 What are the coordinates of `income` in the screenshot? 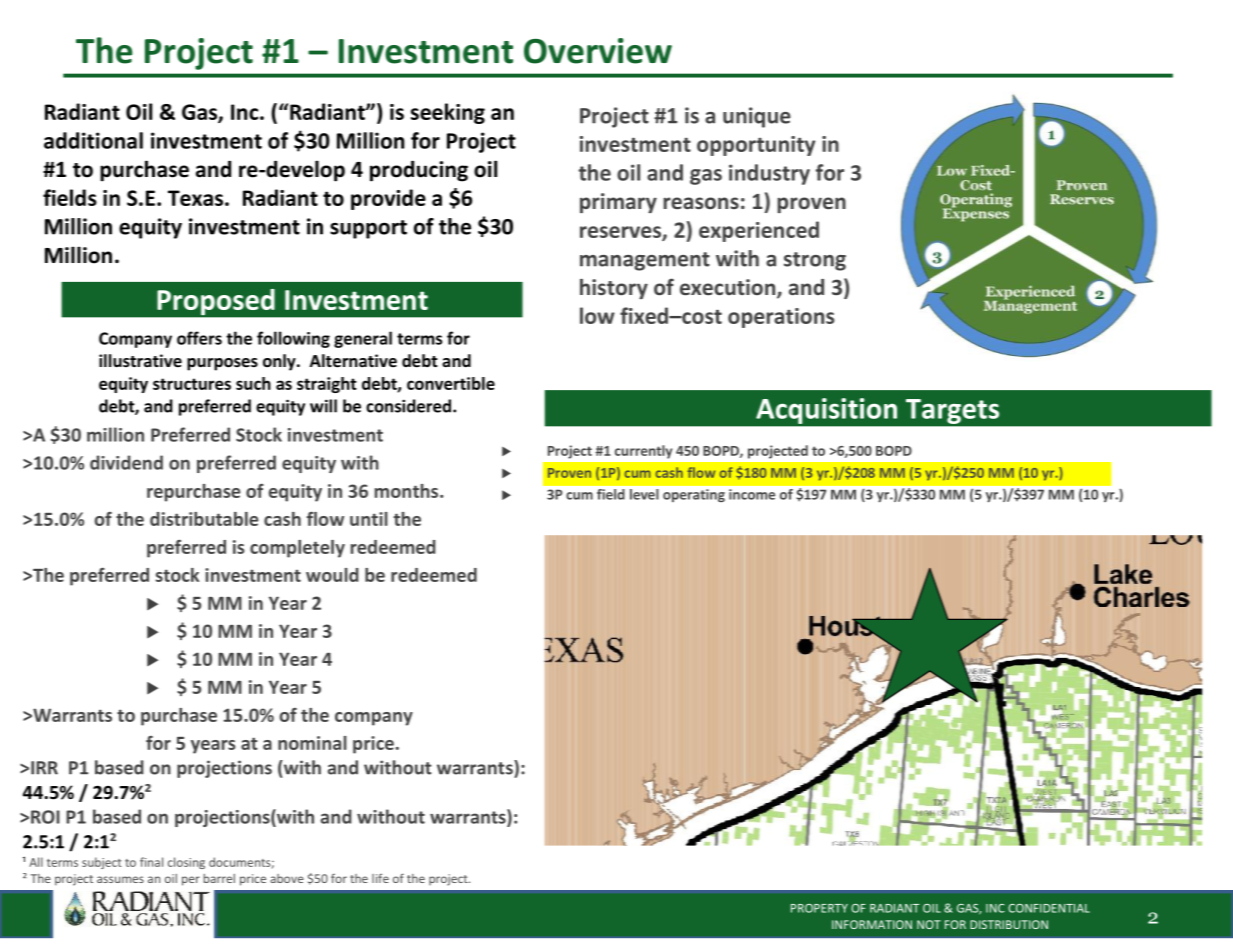 It's located at (752, 494).
